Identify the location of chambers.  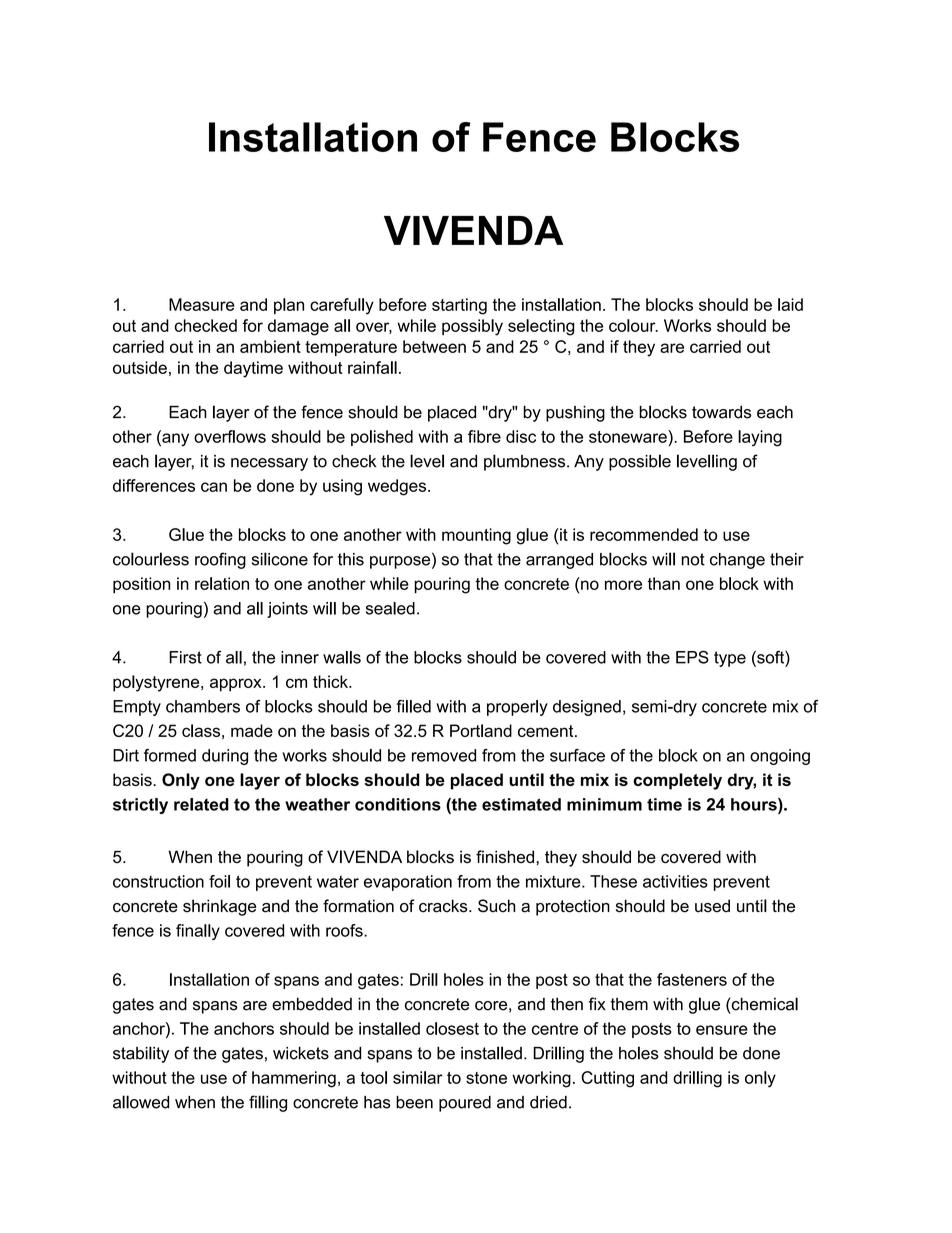
(203, 706).
